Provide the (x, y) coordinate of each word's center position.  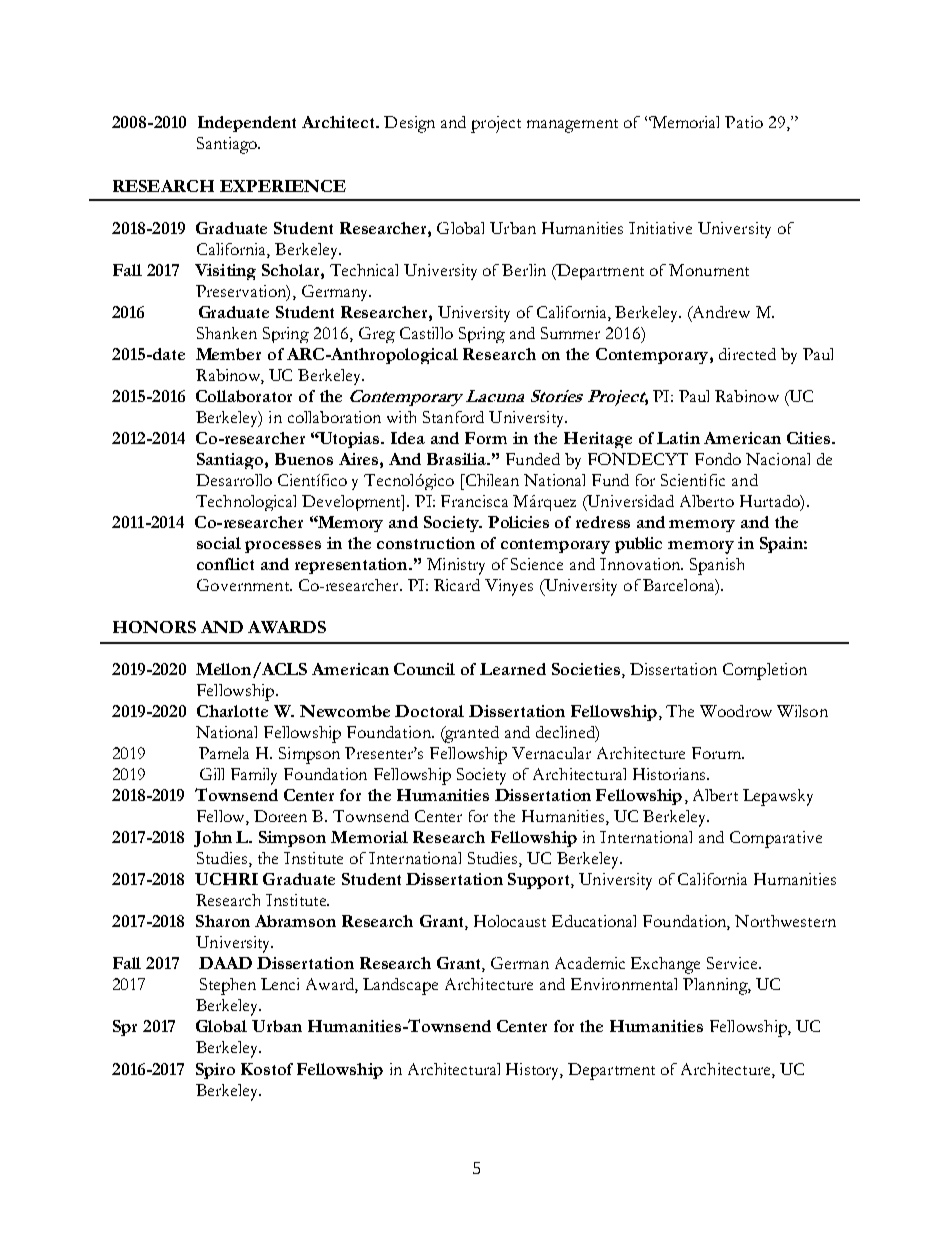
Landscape (400, 986)
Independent (247, 124)
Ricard (457, 585)
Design (409, 124)
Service (733, 963)
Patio (744, 122)
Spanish (717, 566)
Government (244, 585)
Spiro (215, 1071)
